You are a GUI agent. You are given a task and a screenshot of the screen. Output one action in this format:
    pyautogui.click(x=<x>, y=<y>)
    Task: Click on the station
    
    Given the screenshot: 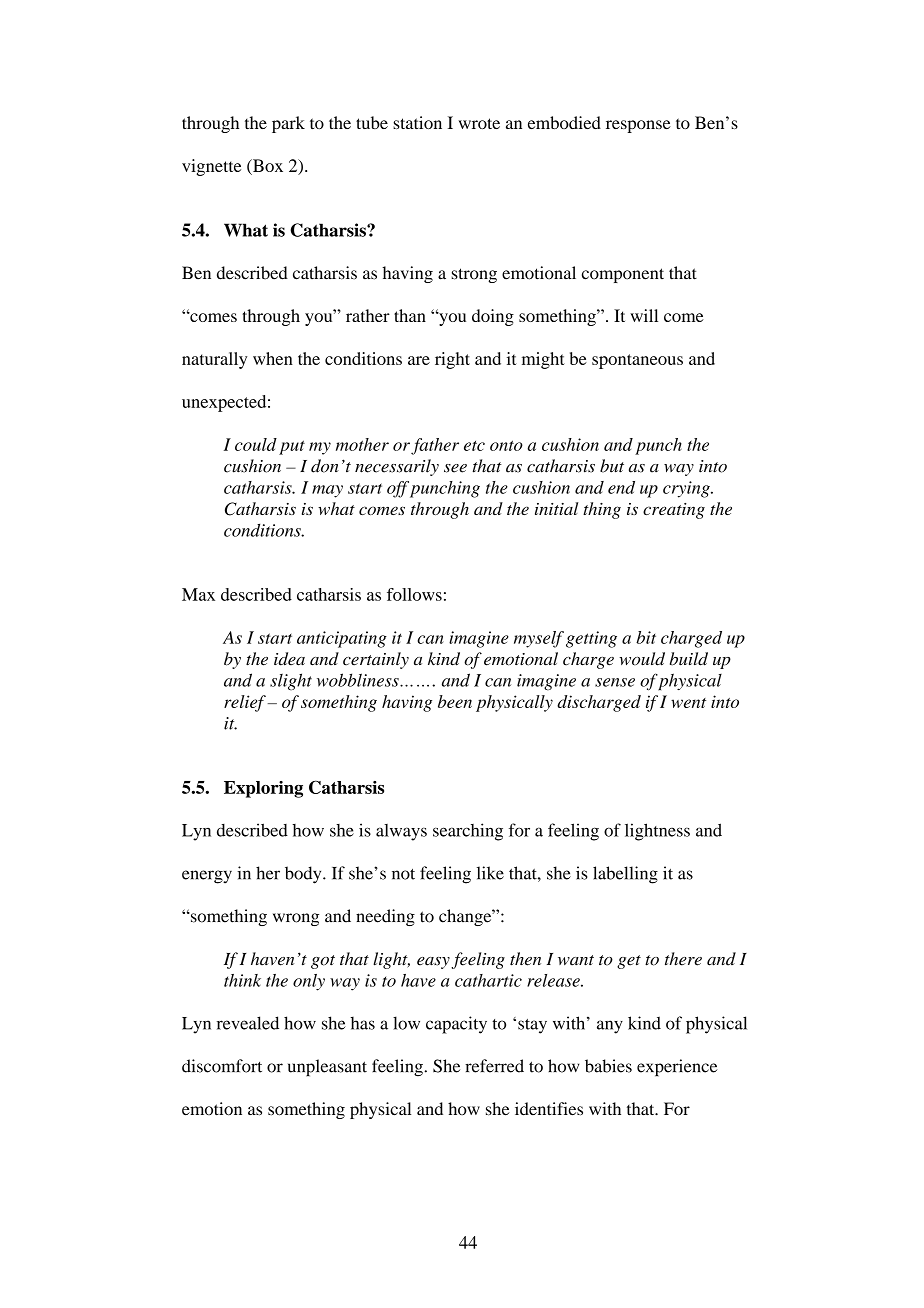 What is the action you would take?
    pyautogui.click(x=417, y=122)
